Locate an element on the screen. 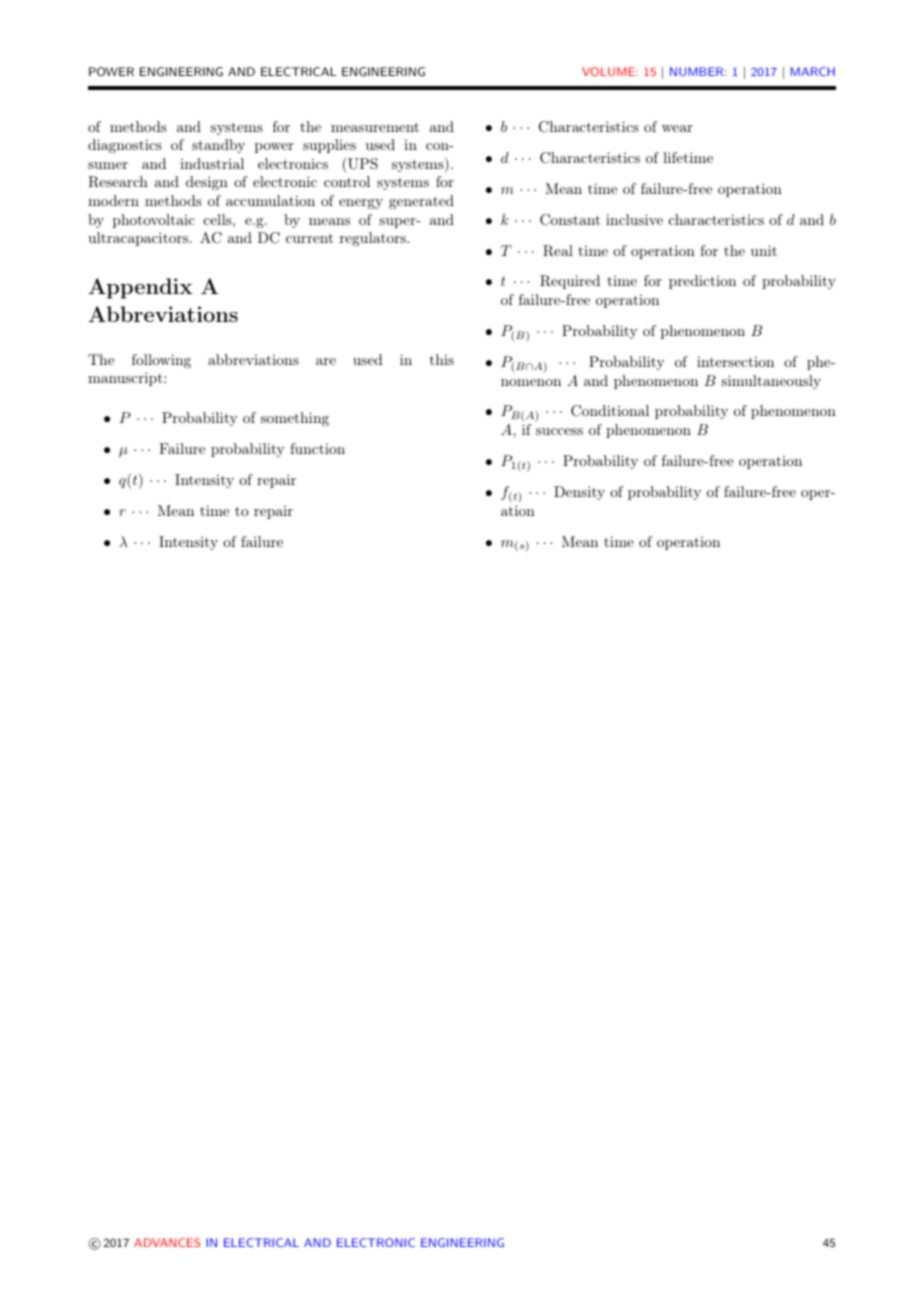  standby is located at coordinates (218, 146).
